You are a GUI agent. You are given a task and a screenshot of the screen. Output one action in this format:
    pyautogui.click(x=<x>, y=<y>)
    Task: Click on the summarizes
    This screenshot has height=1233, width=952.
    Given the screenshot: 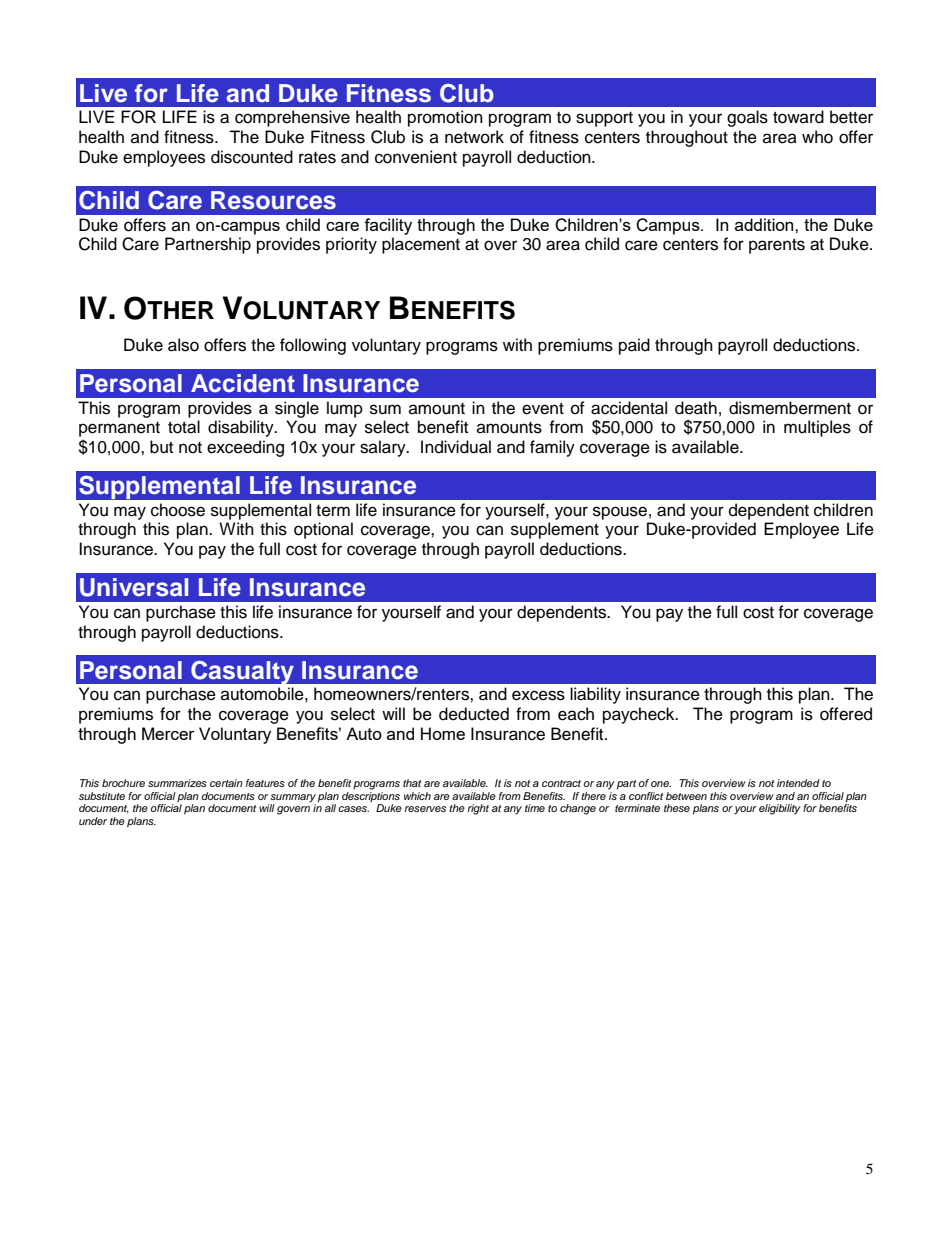 What is the action you would take?
    pyautogui.click(x=177, y=783)
